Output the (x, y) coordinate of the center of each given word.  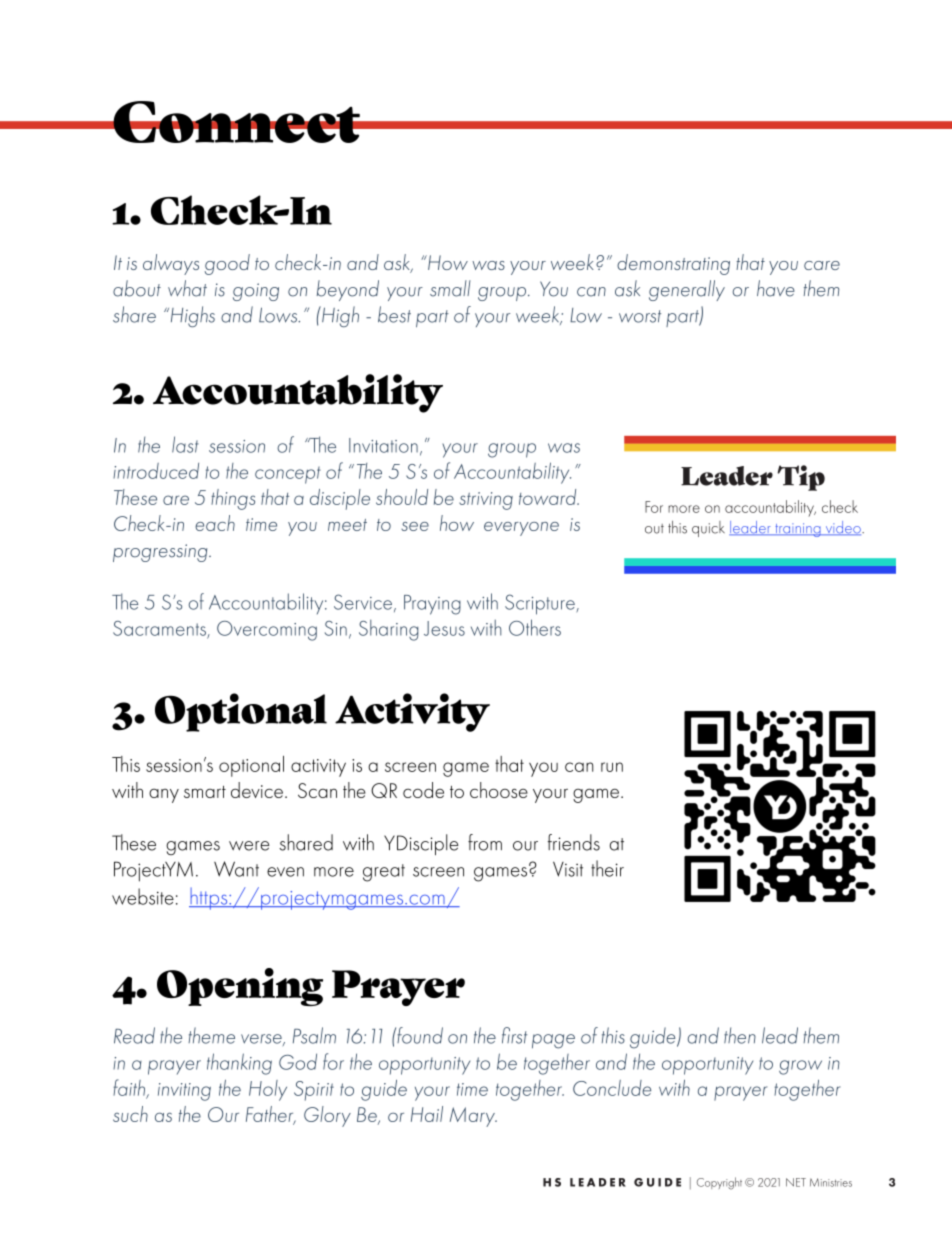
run (612, 767)
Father (271, 1115)
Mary (473, 1117)
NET (796, 1182)
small (450, 288)
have (776, 288)
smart (205, 792)
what (187, 288)
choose (499, 790)
